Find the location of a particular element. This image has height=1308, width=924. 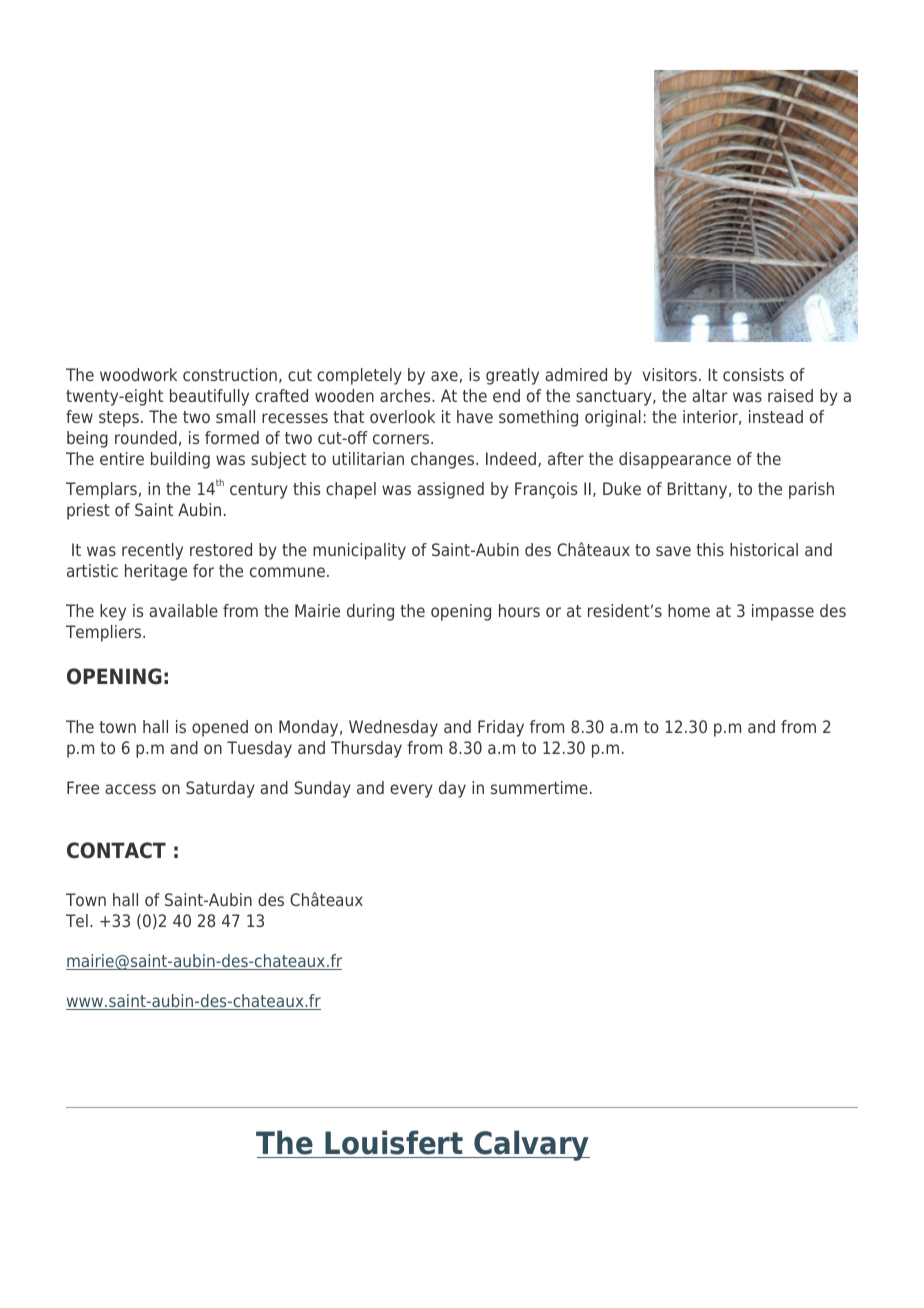

summertime is located at coordinates (539, 787).
